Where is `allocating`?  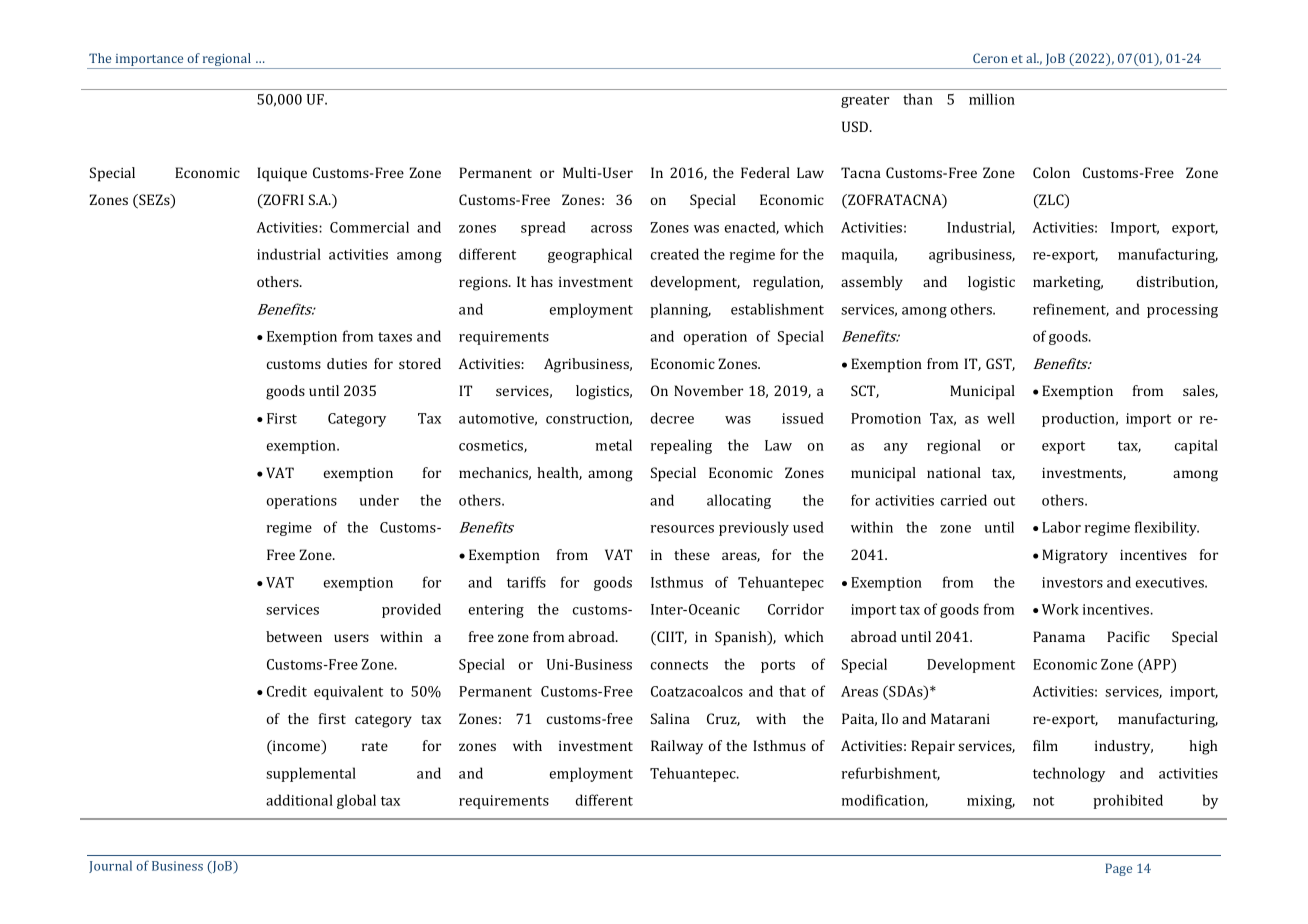 allocating is located at coordinates (739, 501).
